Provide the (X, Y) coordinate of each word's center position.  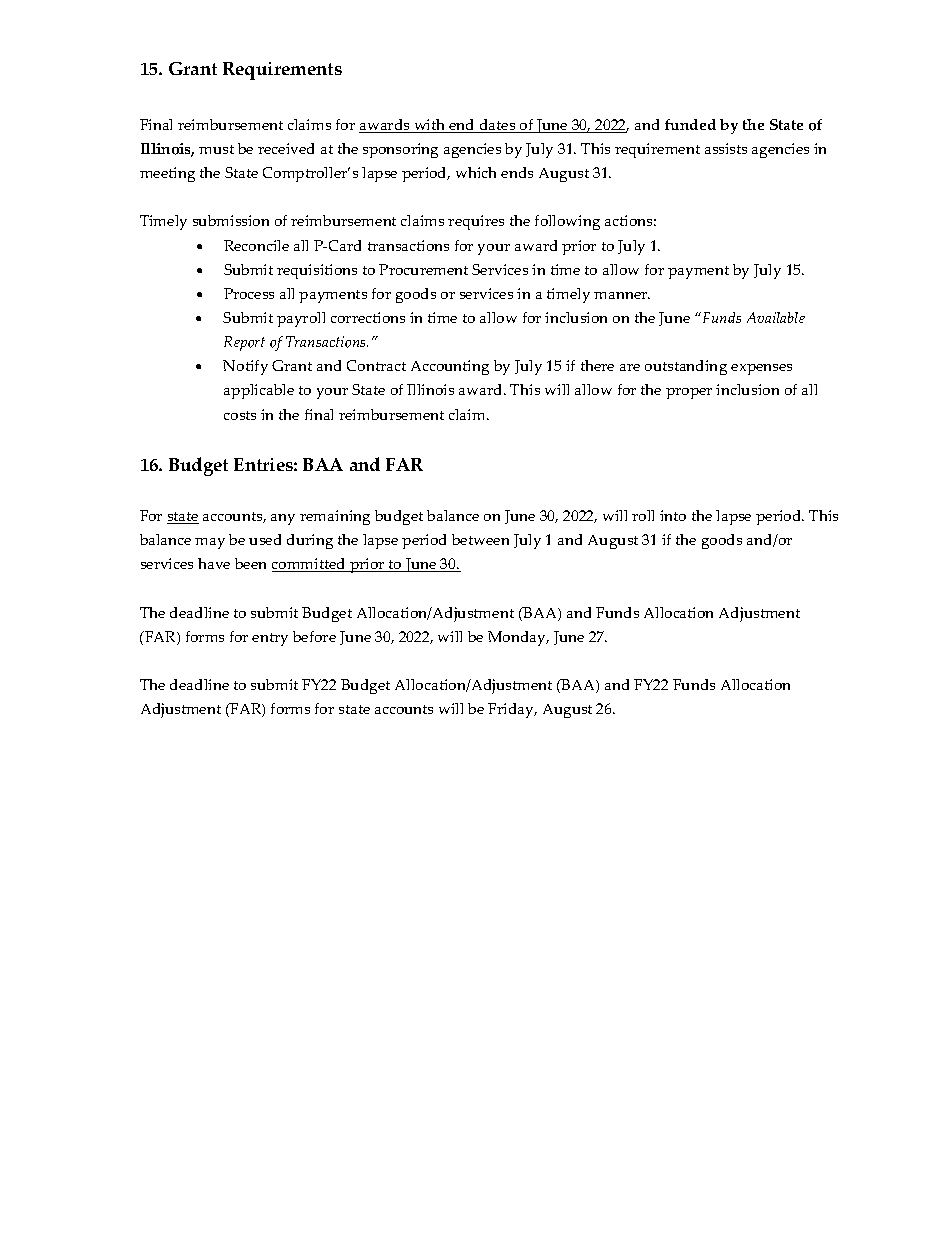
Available (776, 317)
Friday (512, 710)
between (480, 539)
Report (244, 343)
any (283, 519)
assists (726, 148)
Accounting (450, 367)
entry (270, 639)
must (216, 149)
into (673, 515)
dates (498, 126)
